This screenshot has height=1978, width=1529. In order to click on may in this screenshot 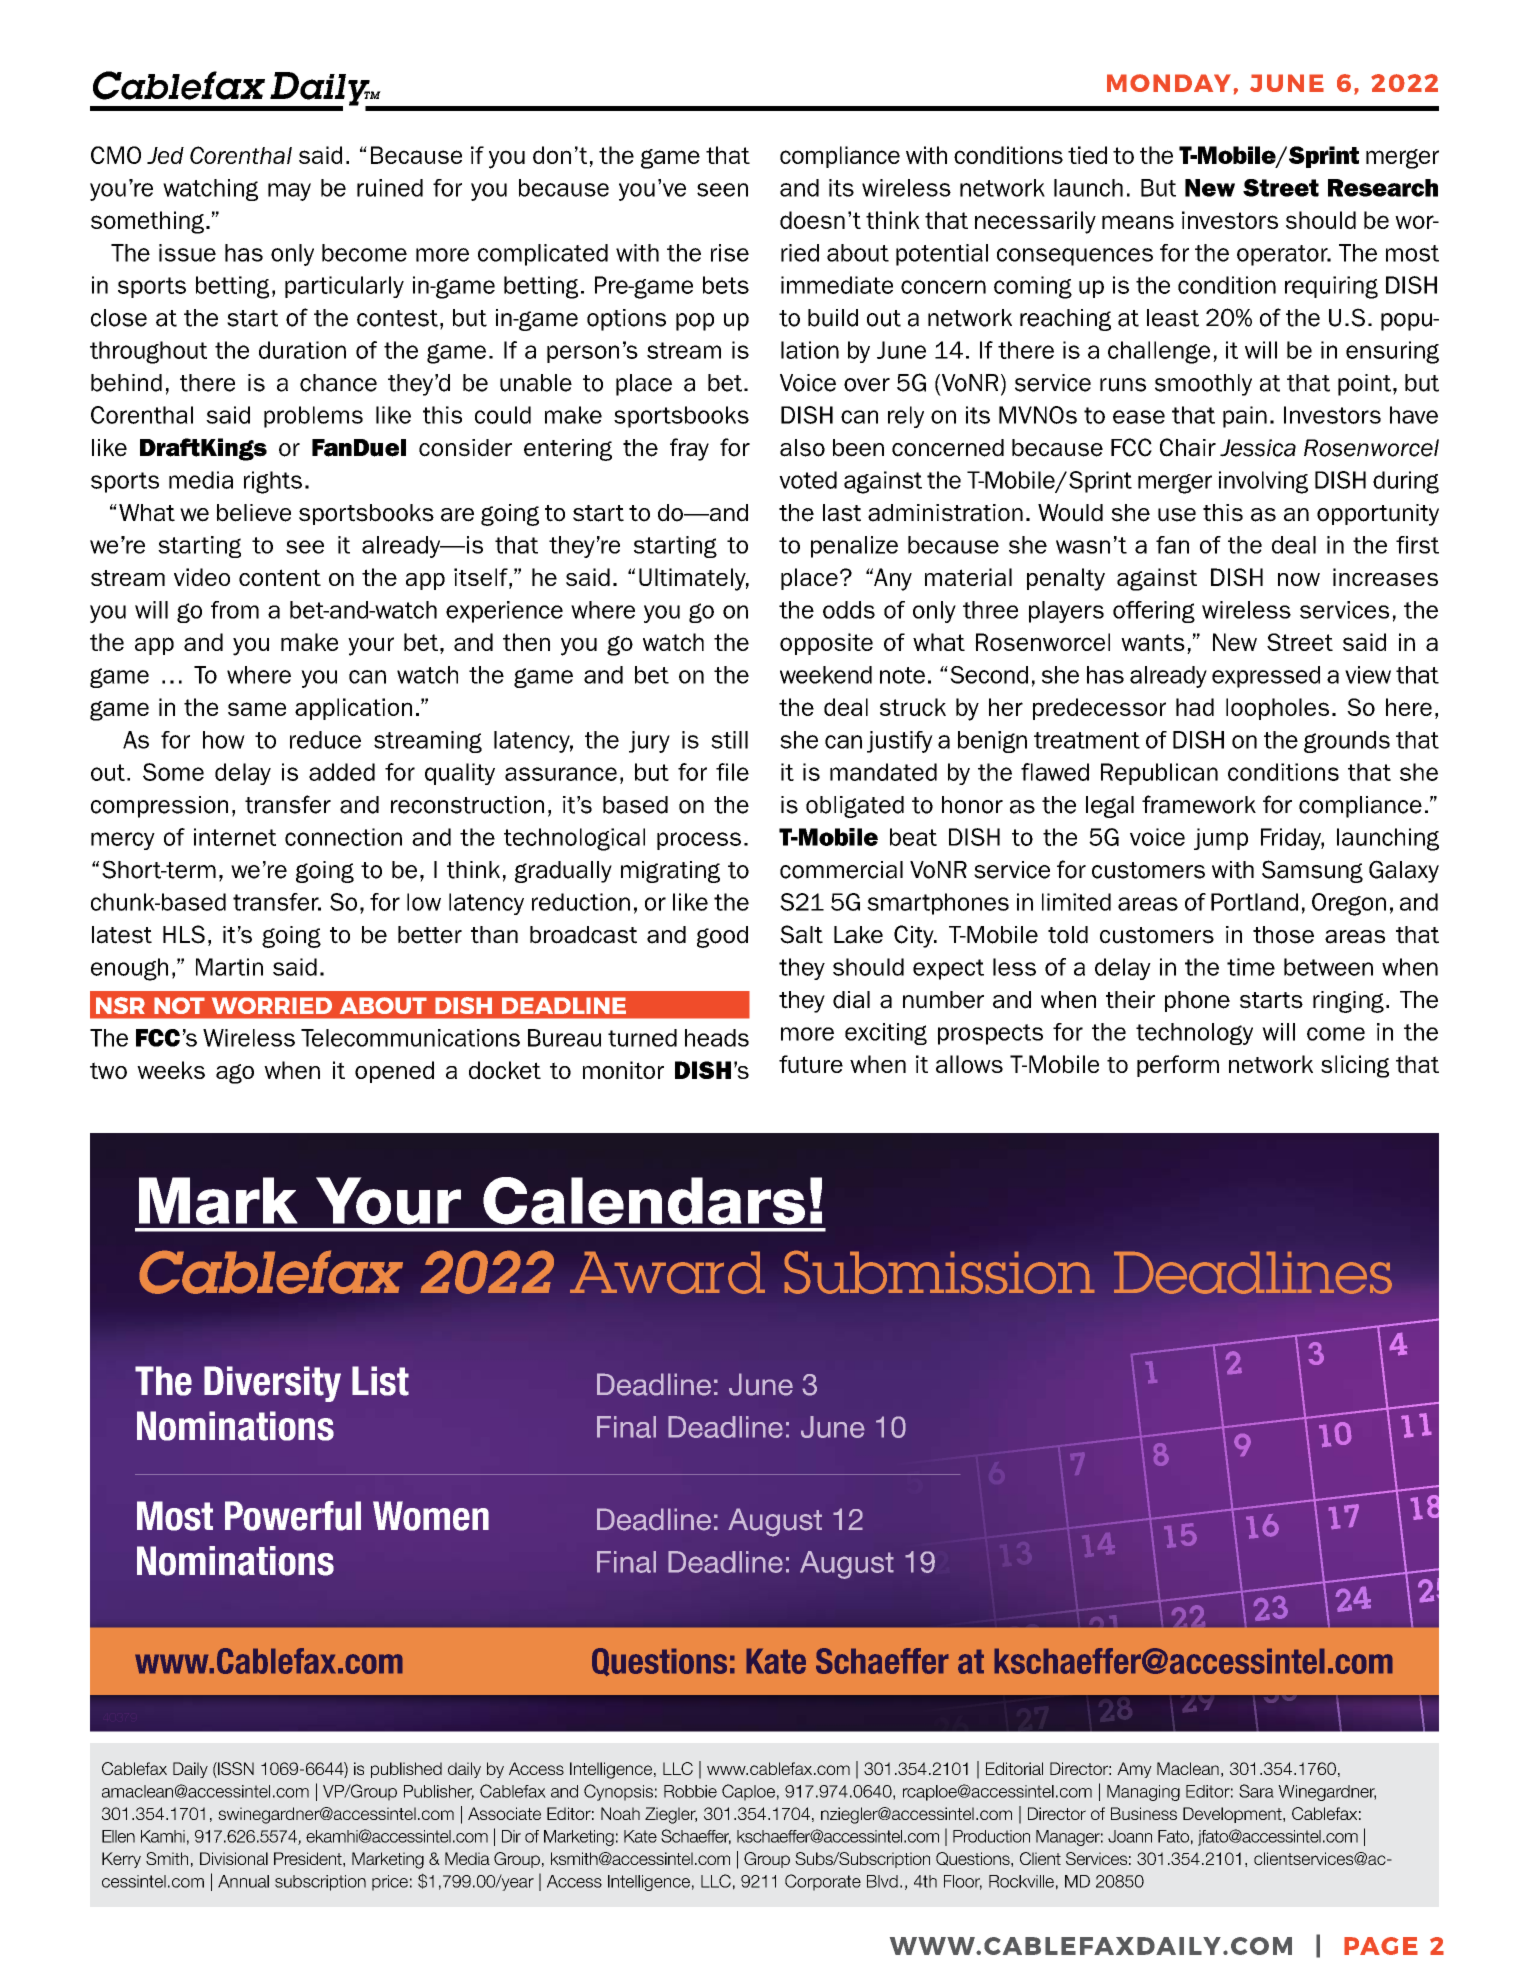, I will do `click(289, 192)`.
